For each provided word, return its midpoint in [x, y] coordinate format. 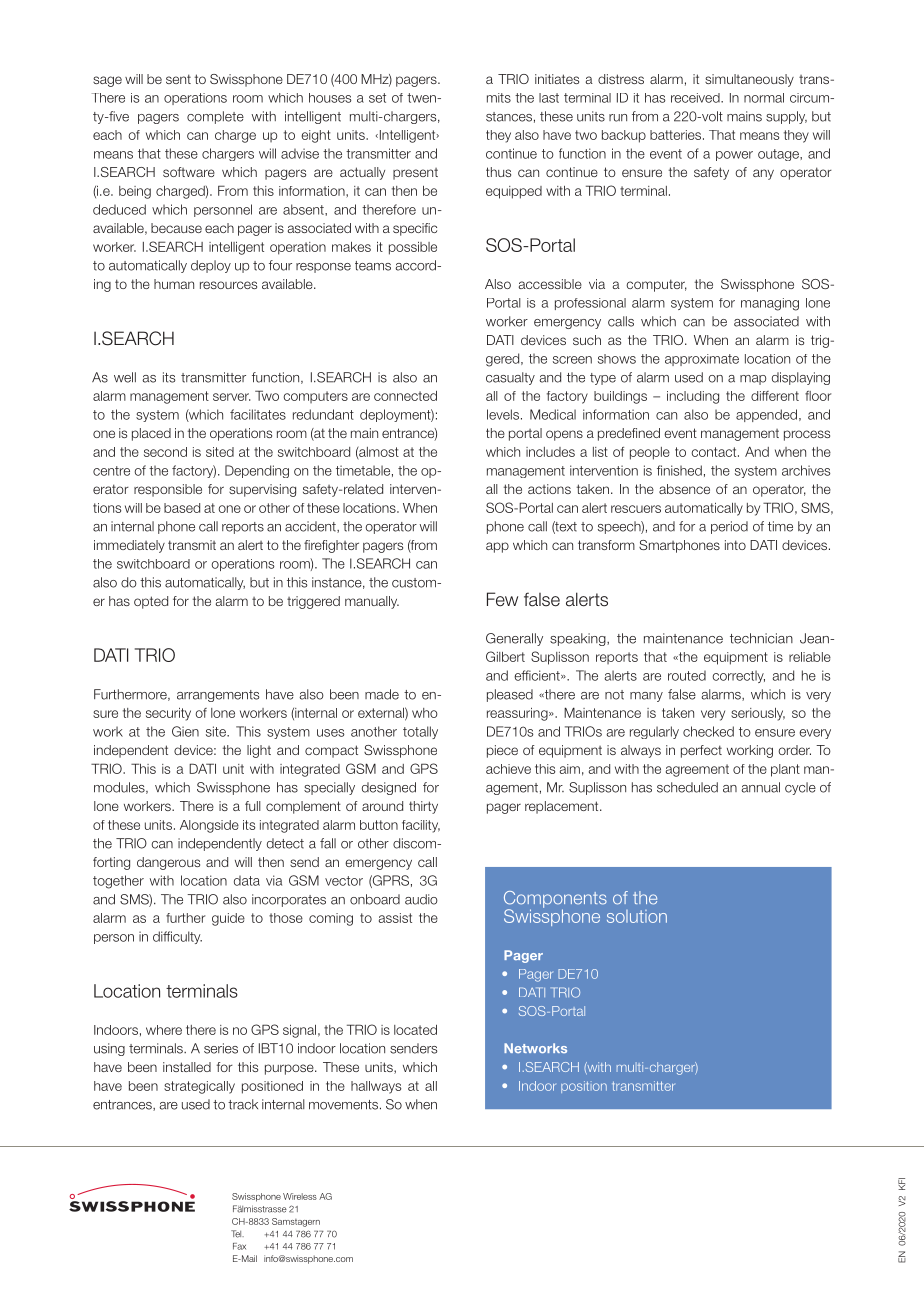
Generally [514, 639]
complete [215, 117]
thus [498, 172]
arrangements [218, 696]
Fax [239, 1246]
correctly [738, 676]
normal [764, 98]
